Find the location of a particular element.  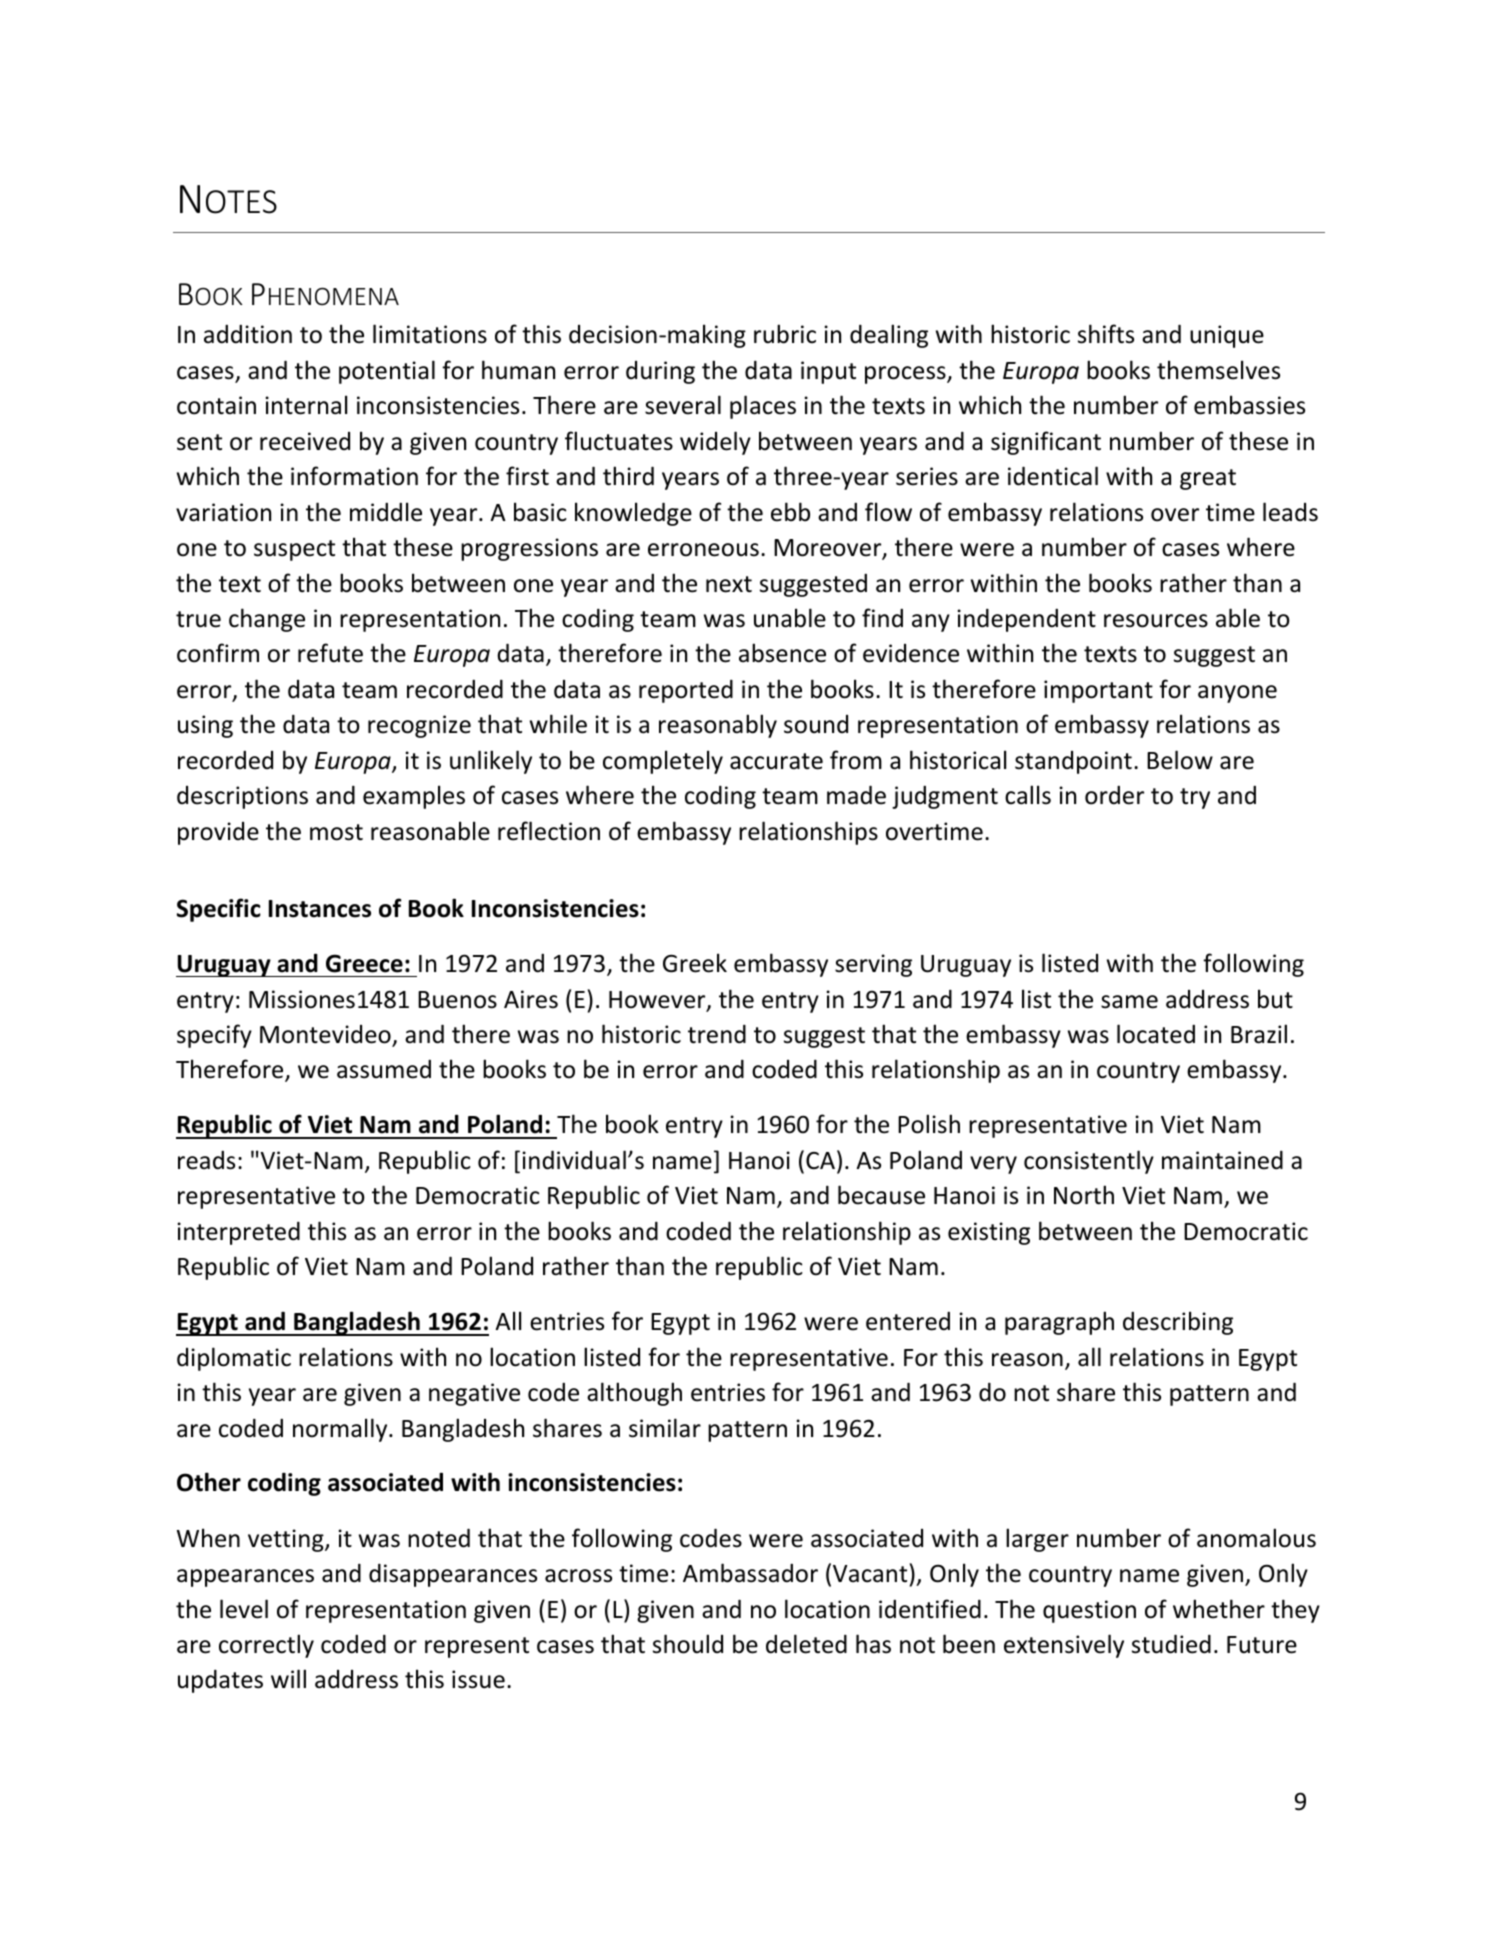

trend is located at coordinates (717, 1034).
